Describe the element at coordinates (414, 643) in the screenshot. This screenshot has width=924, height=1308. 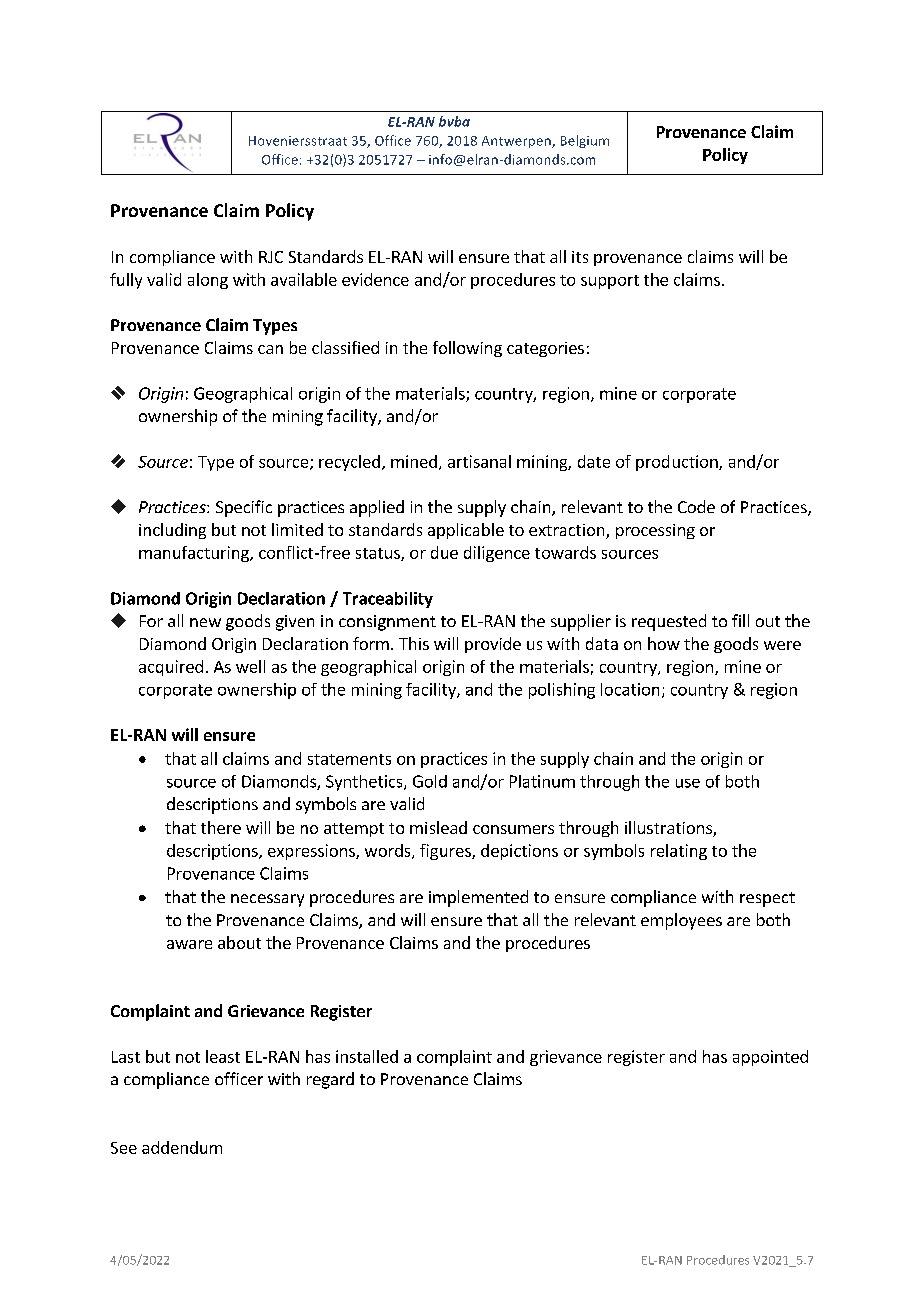
I see `This` at that location.
